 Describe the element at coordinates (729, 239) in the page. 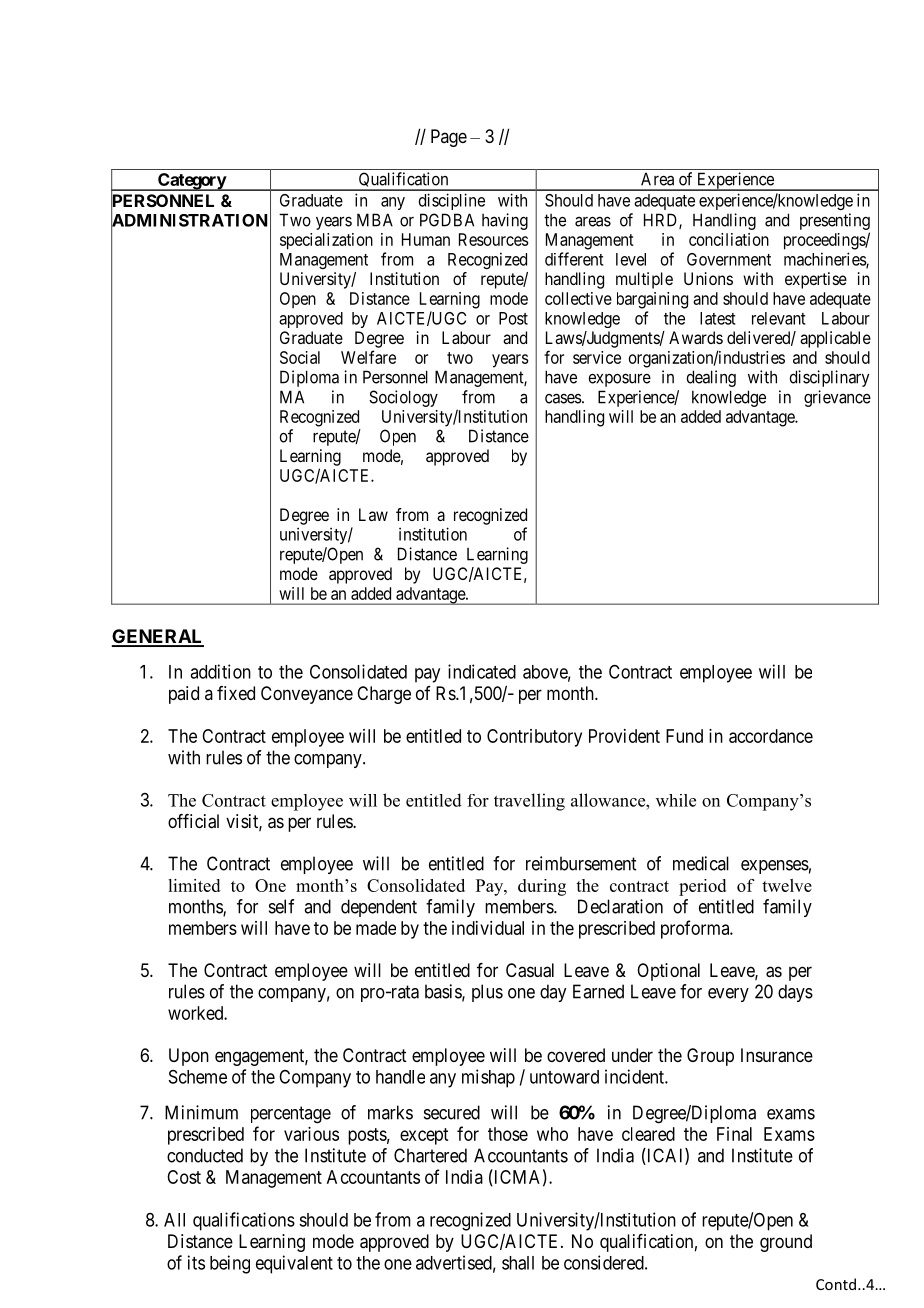

I see `conciliation` at that location.
